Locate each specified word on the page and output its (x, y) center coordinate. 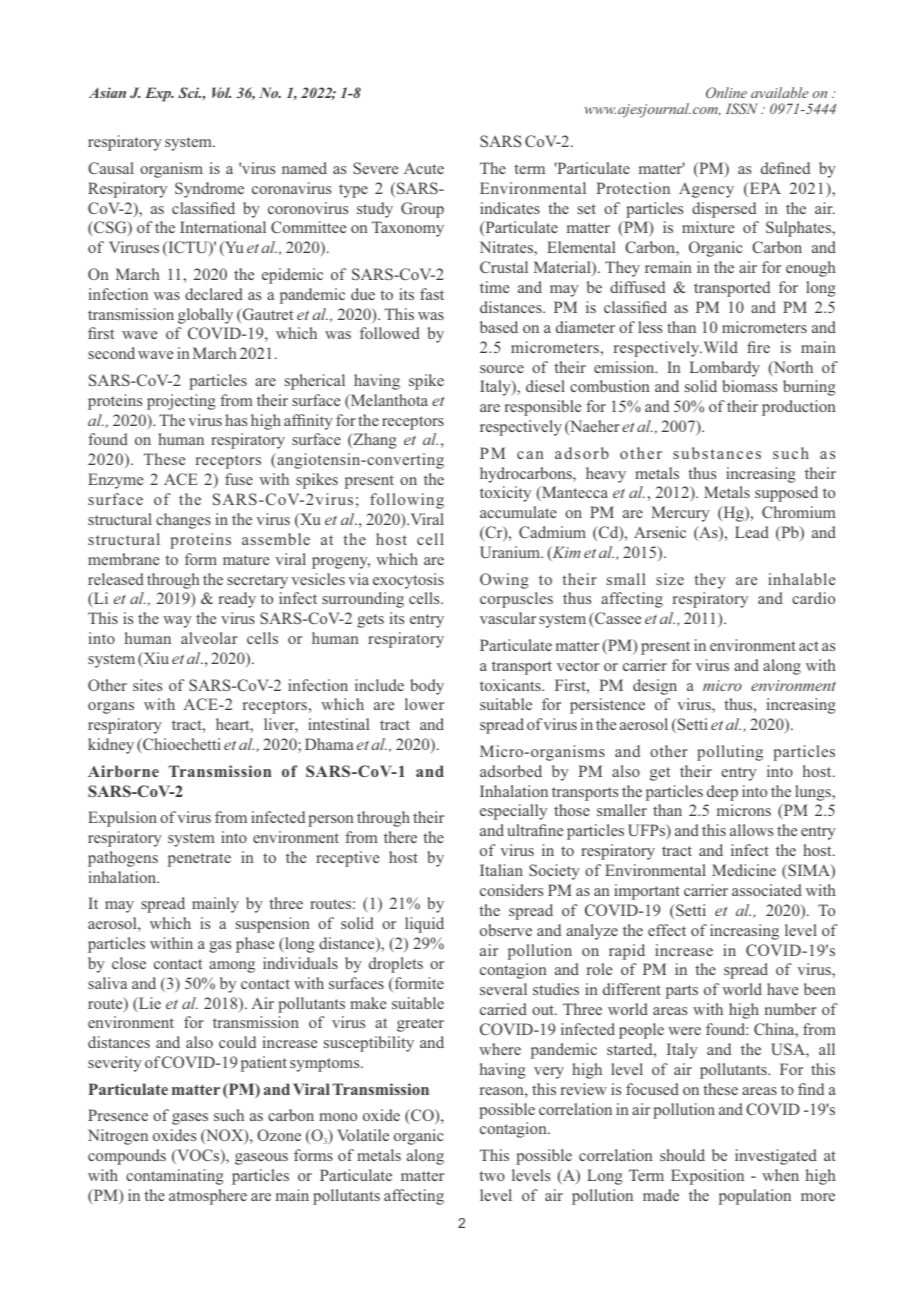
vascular (508, 618)
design (655, 687)
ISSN (742, 108)
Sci (189, 92)
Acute (424, 168)
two (492, 1176)
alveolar (209, 638)
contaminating (175, 1177)
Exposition (707, 1177)
